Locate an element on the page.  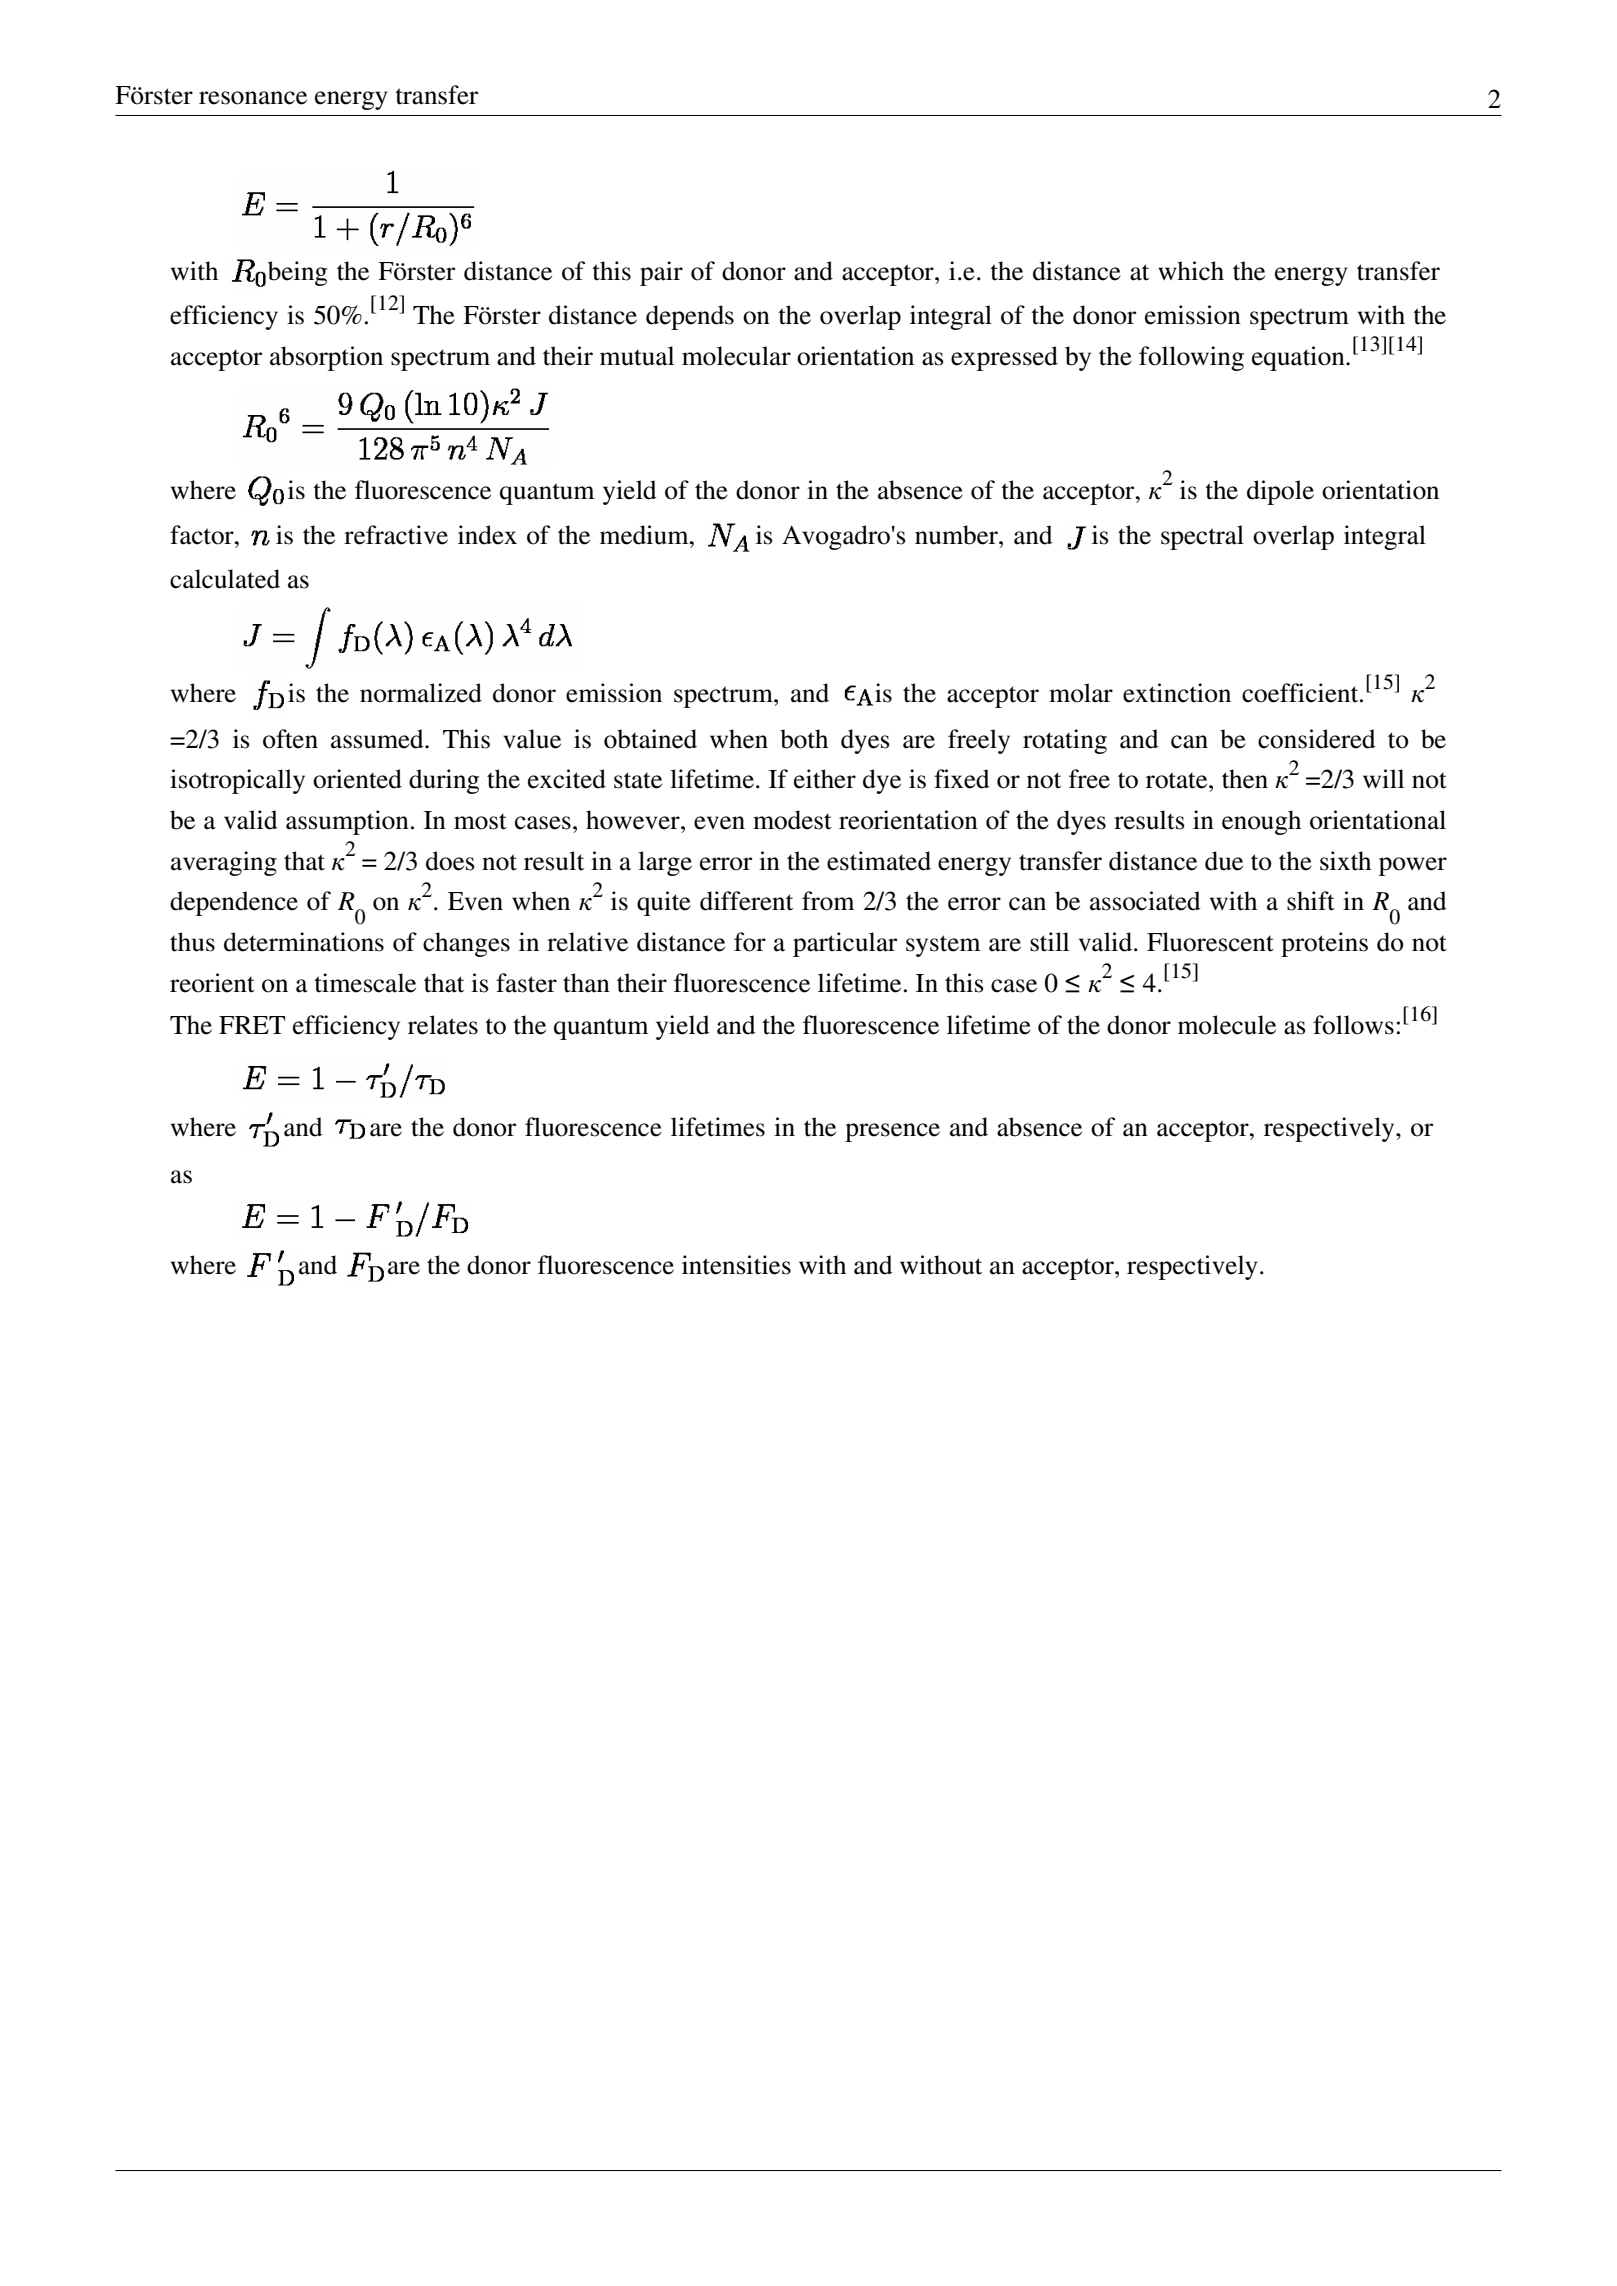
normalized is located at coordinates (421, 693).
